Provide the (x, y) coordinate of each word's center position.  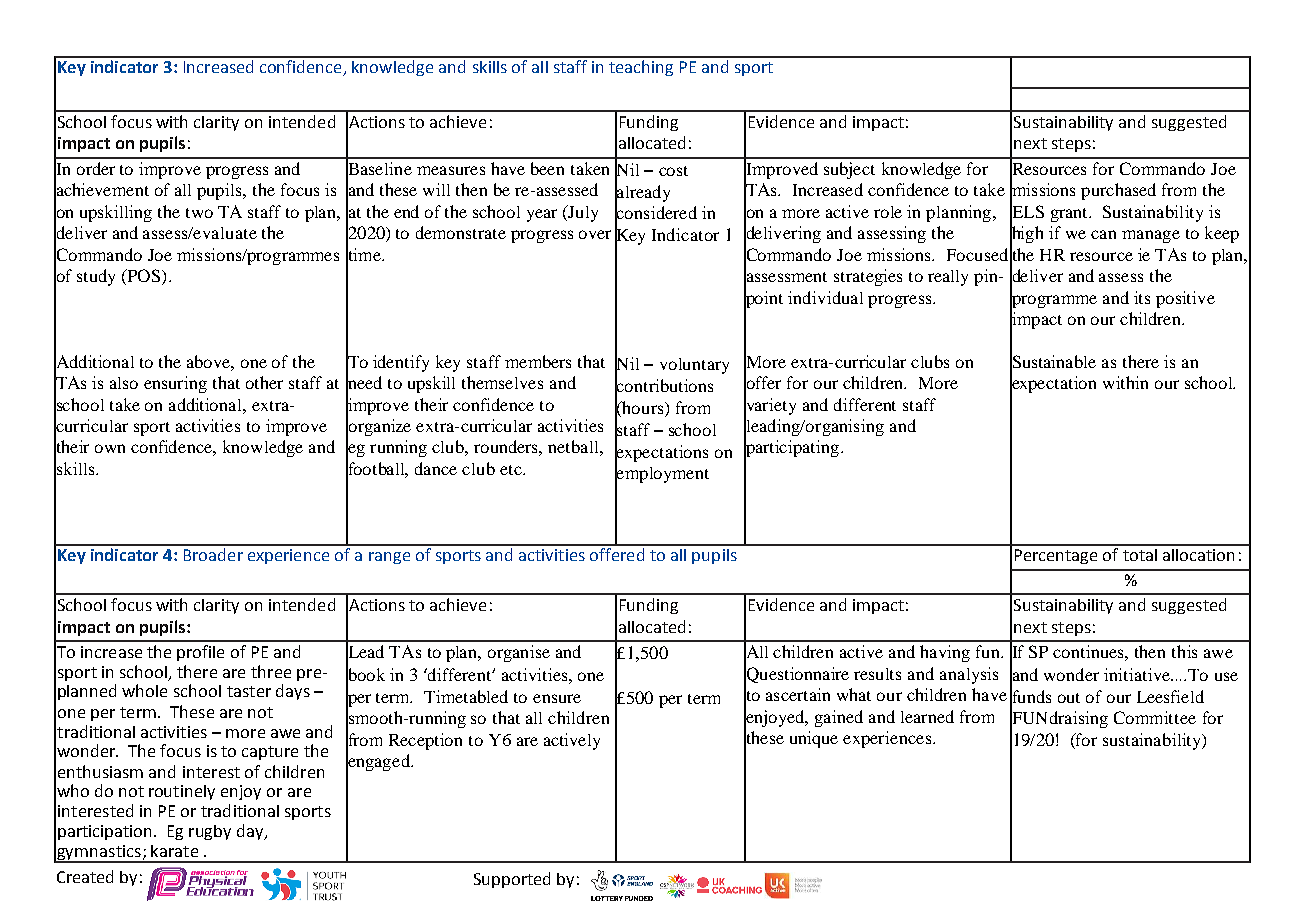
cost (673, 171)
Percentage (1056, 556)
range (389, 558)
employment (662, 475)
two (199, 213)
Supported (512, 880)
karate (174, 851)
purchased (1118, 191)
